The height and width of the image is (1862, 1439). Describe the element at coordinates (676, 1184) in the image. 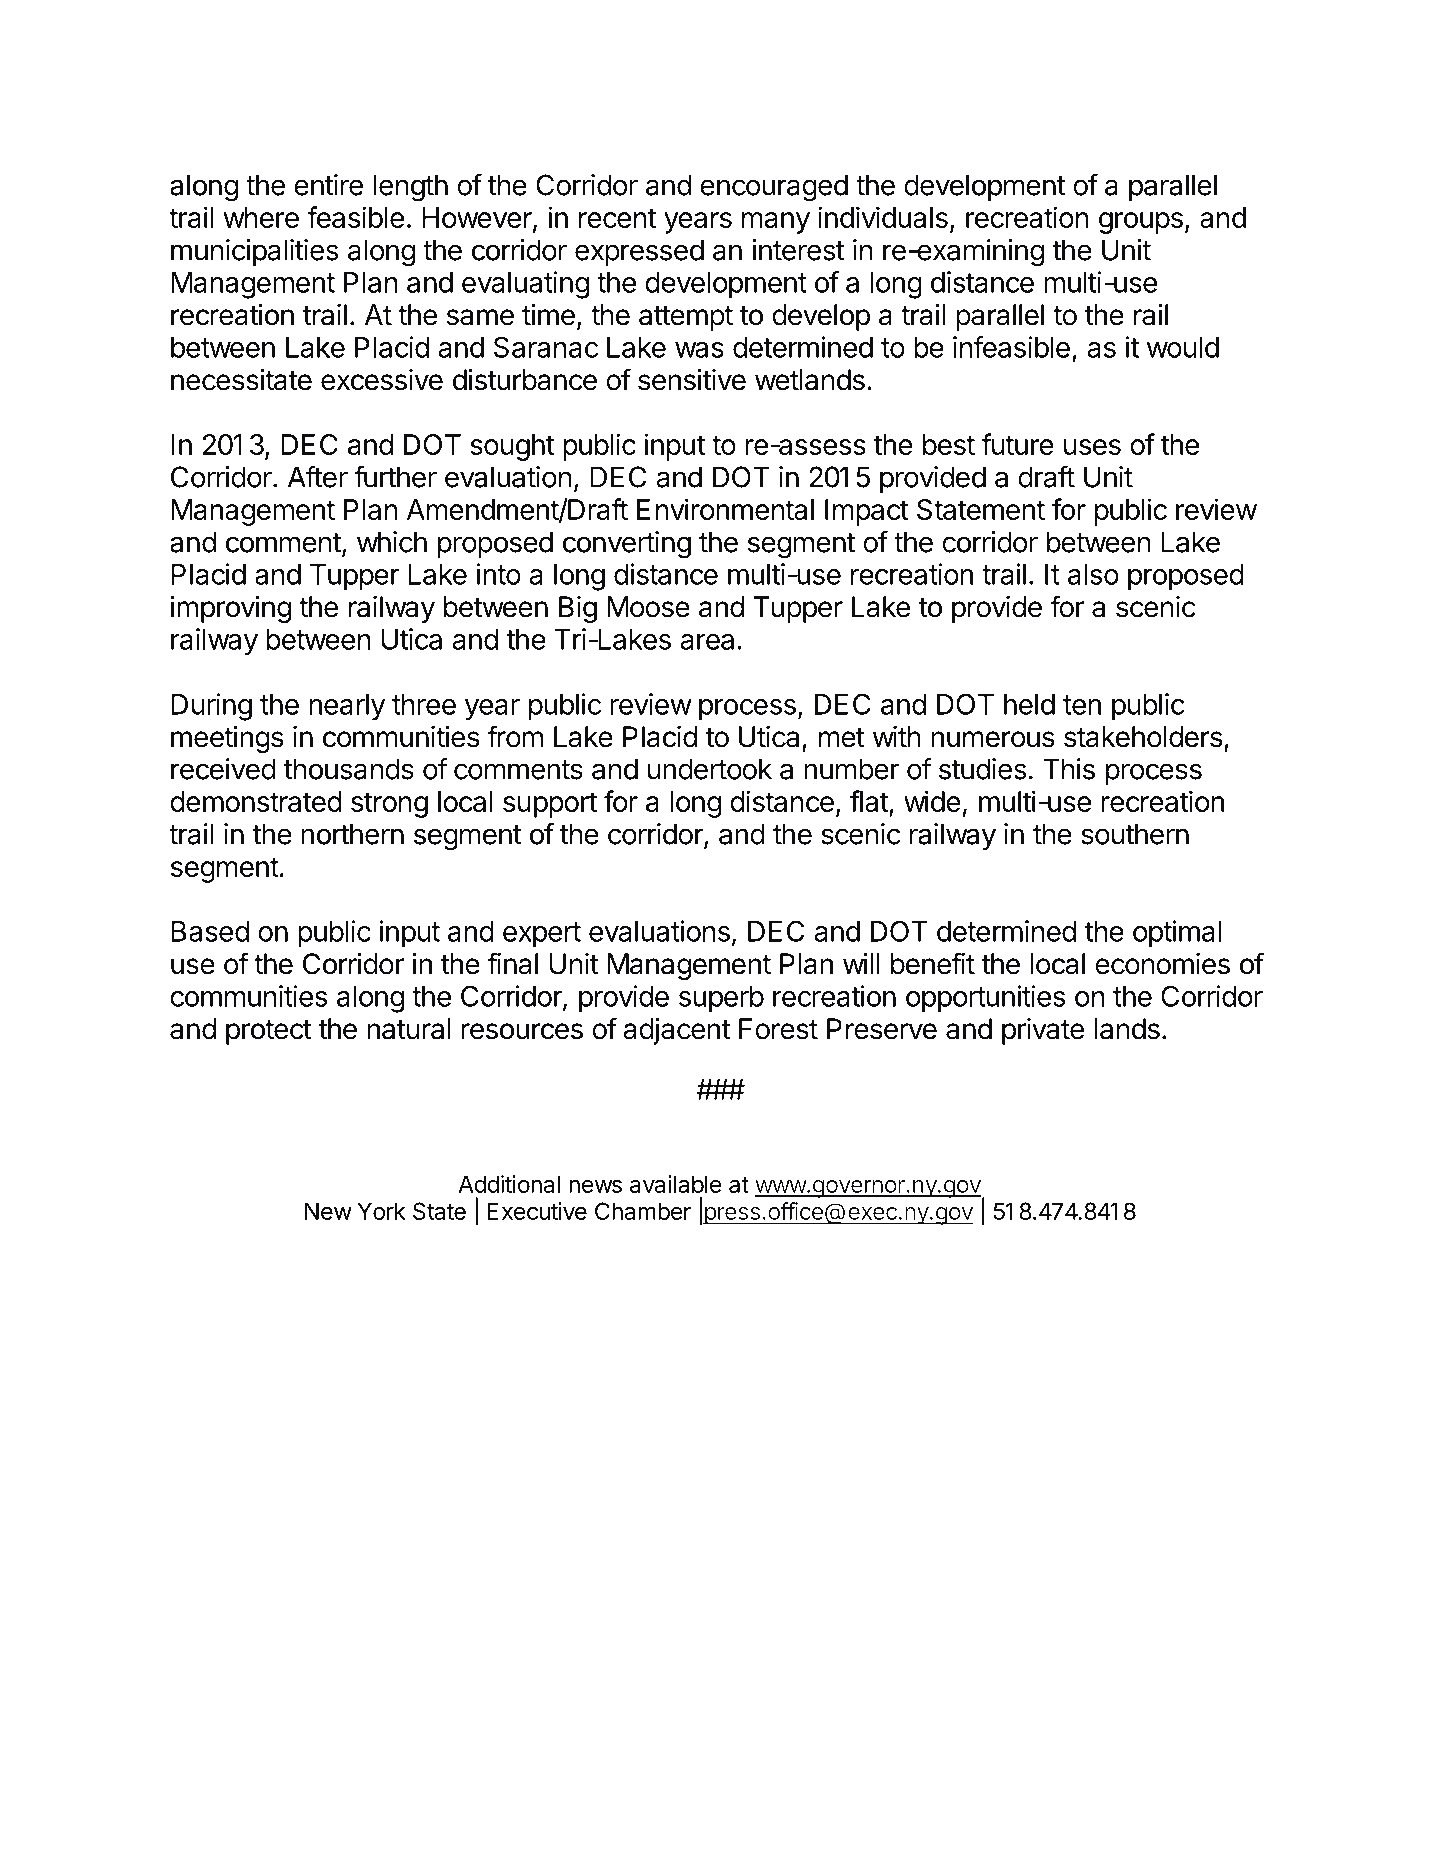

I see `available` at that location.
